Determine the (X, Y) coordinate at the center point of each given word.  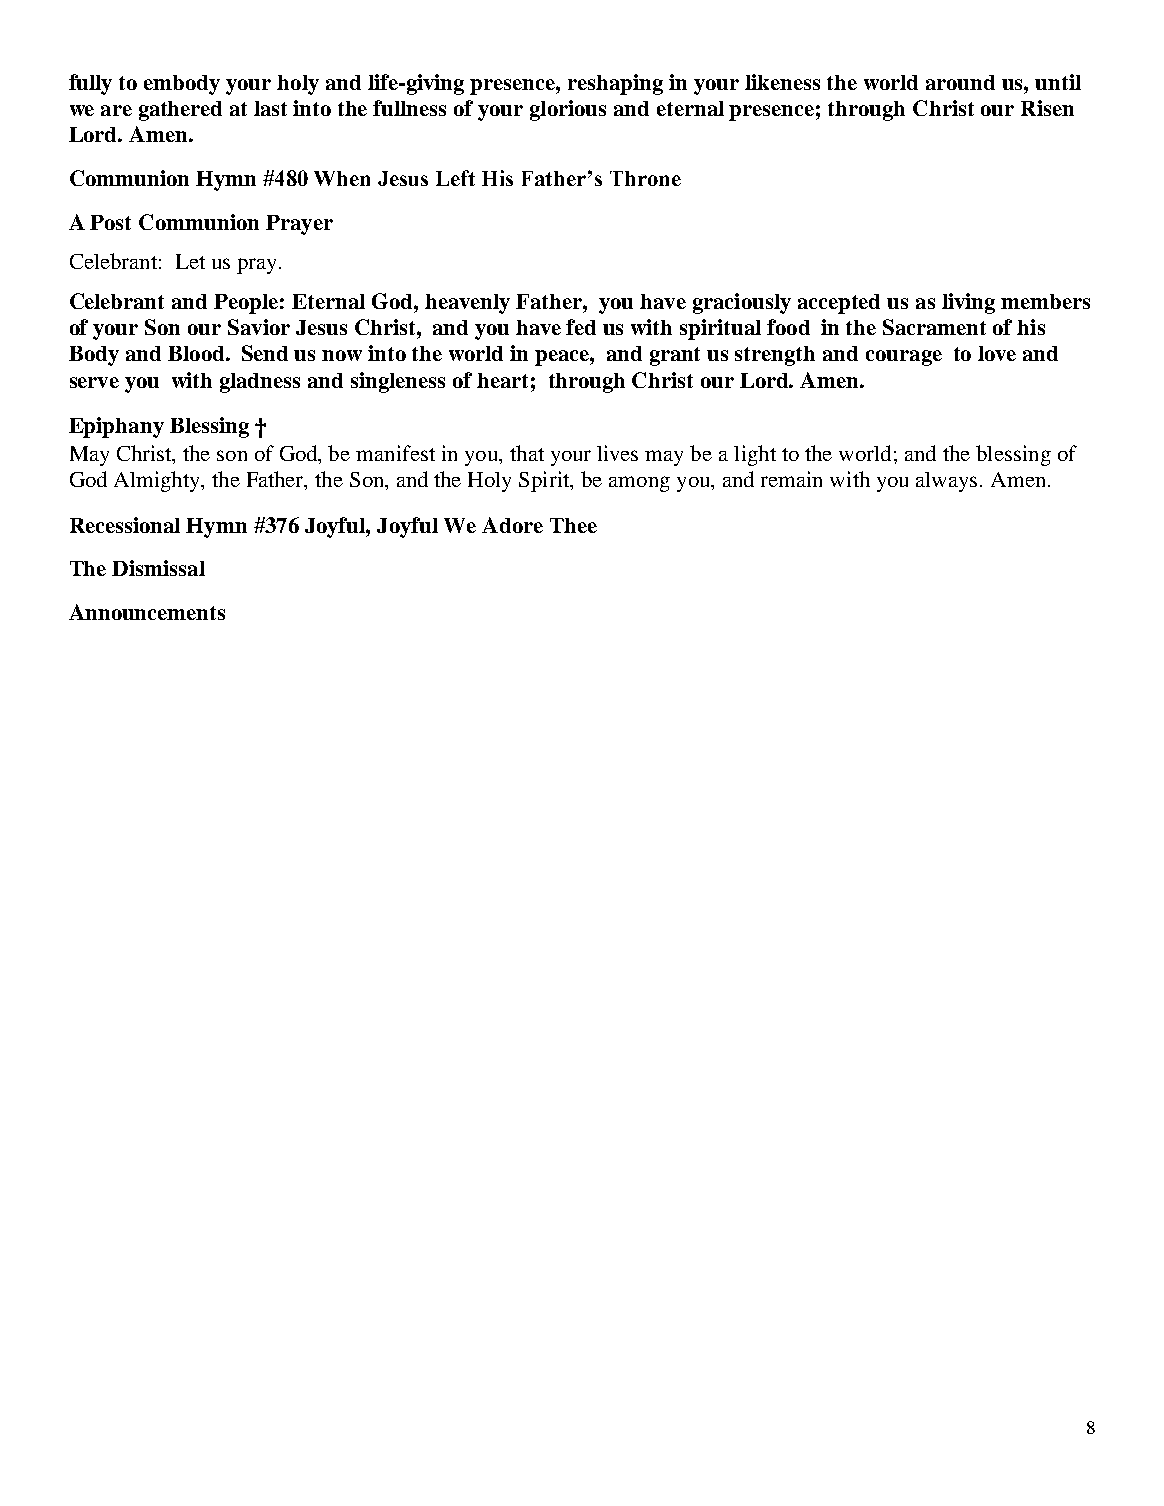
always (948, 482)
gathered (180, 111)
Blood (197, 353)
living (968, 303)
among (639, 484)
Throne (645, 178)
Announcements (147, 612)
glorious (568, 110)
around (960, 82)
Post (110, 222)
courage (904, 358)
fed (581, 327)
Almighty (158, 481)
